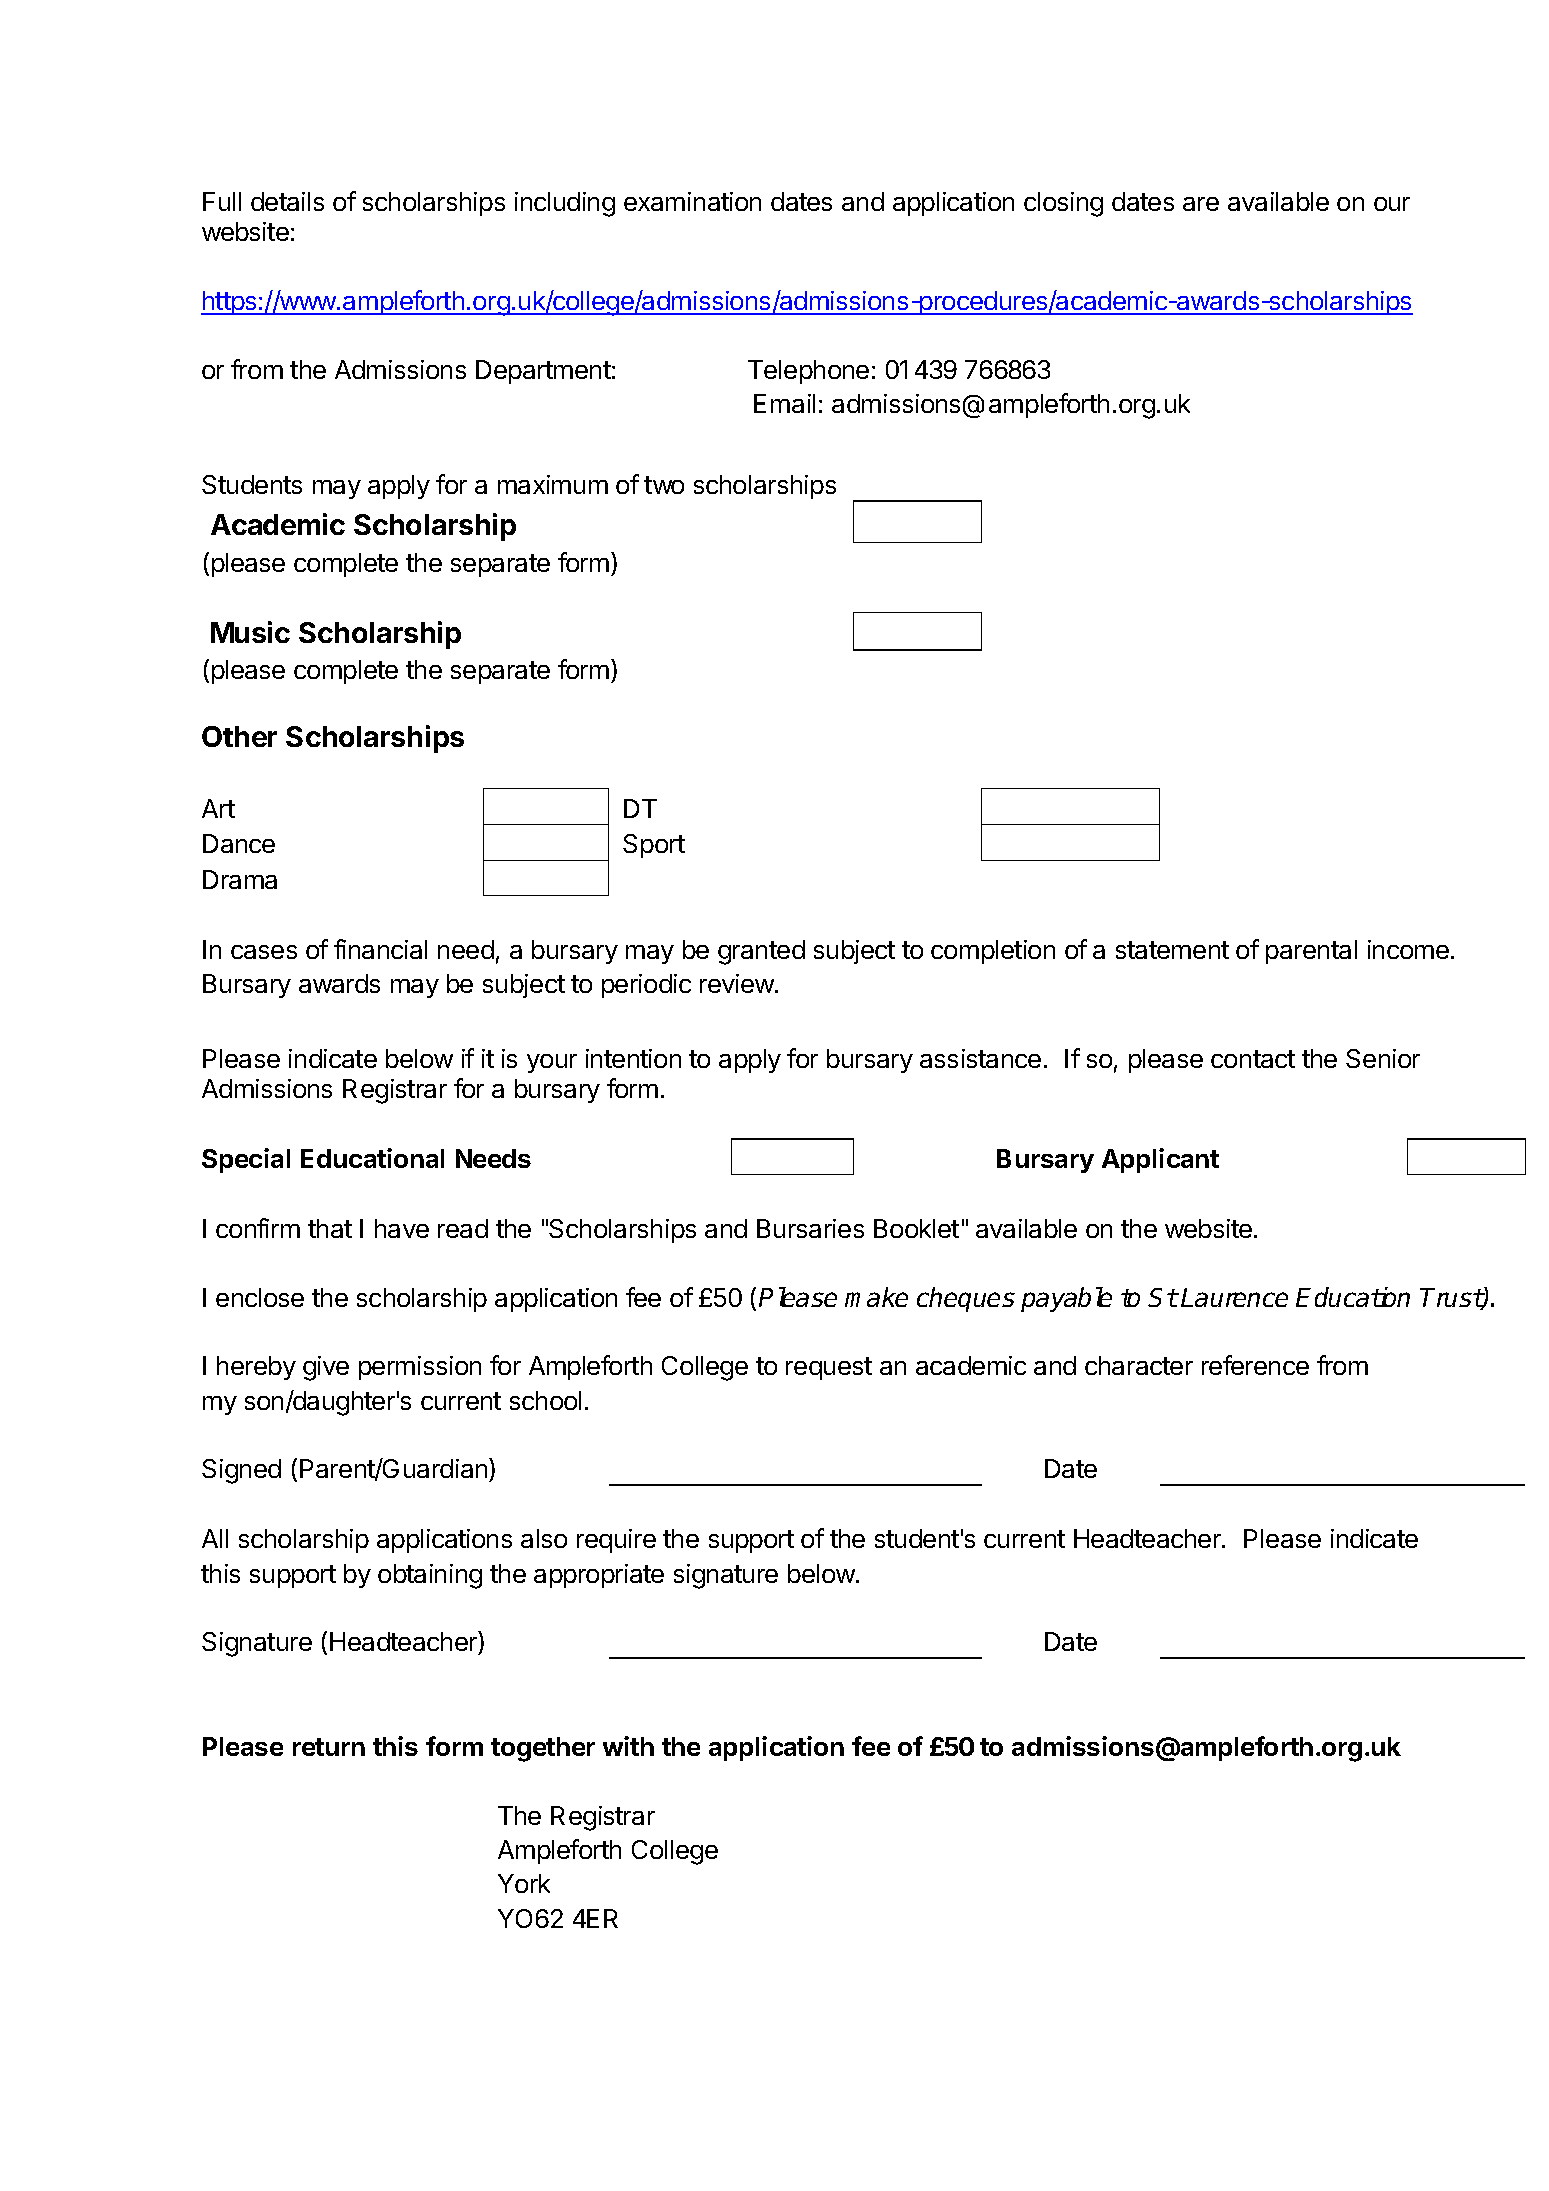 The width and height of the document is (1549, 2191). I want to click on examination, so click(692, 201).
